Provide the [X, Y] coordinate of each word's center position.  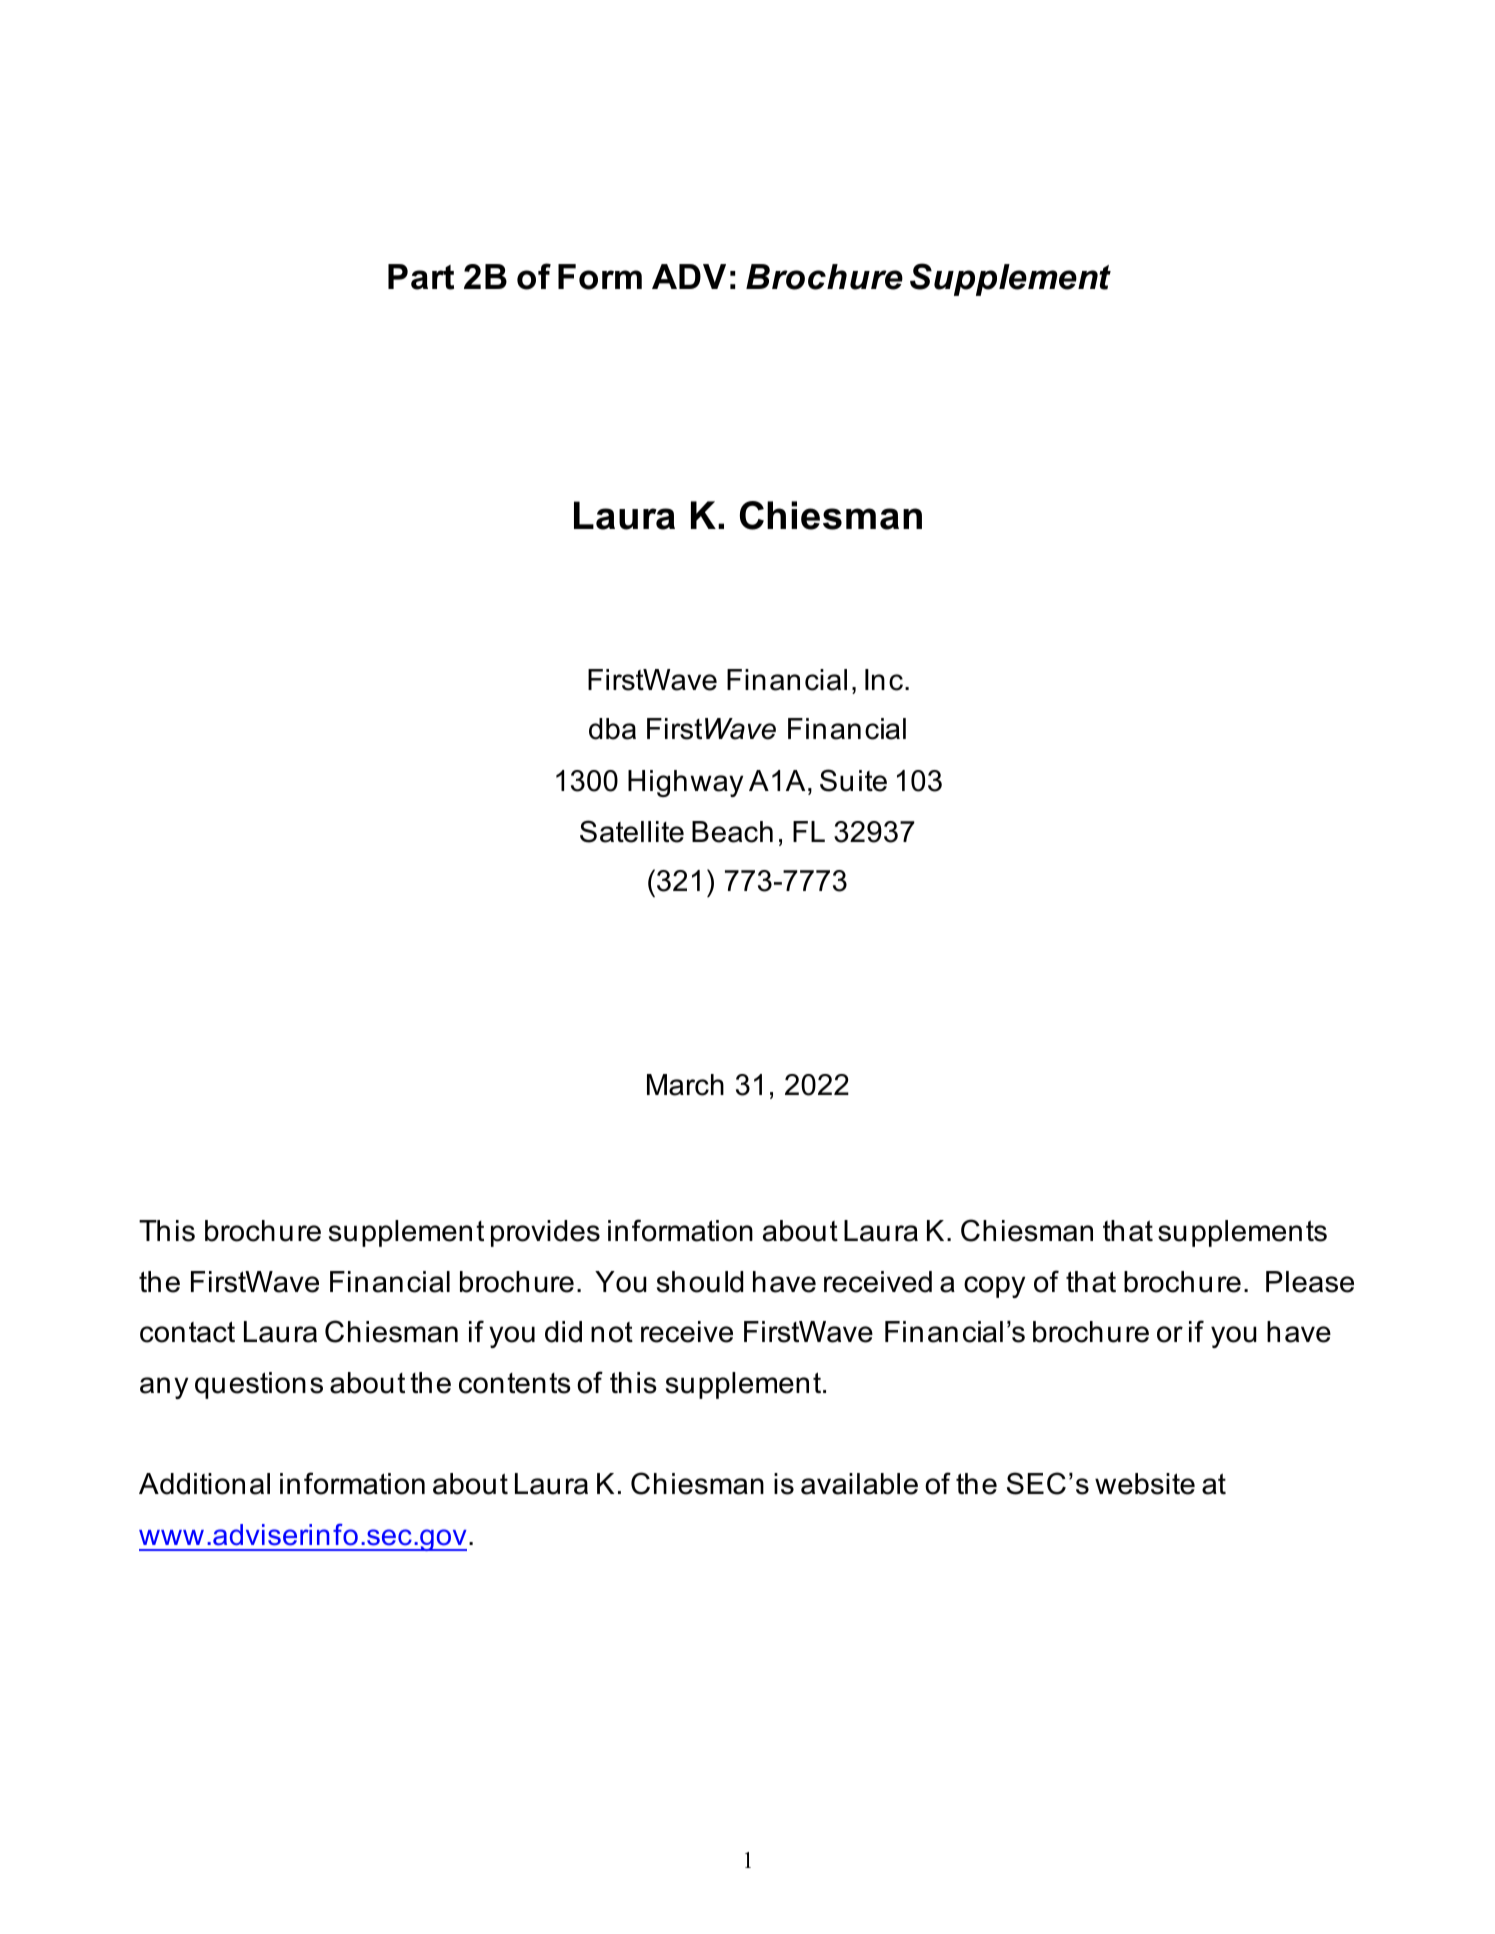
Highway [685, 783]
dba [612, 729]
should [700, 1282]
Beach [732, 832]
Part [421, 277]
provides [545, 1233]
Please [1310, 1282]
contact [187, 1332]
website [1145, 1484]
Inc [884, 680]
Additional [204, 1484]
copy [994, 1287]
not [612, 1332]
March [685, 1085]
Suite [853, 780]
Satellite [632, 831]
